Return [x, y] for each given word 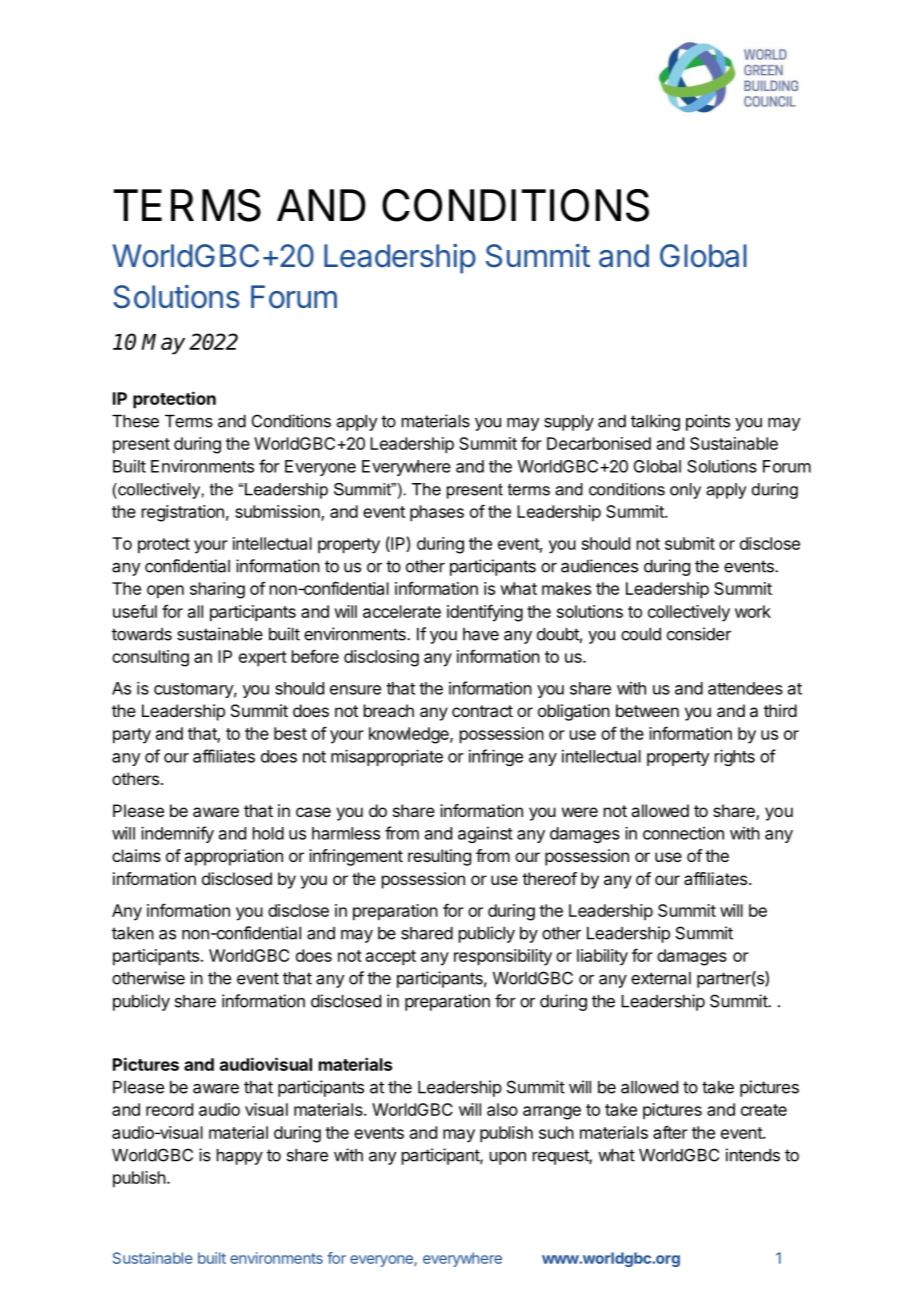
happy [240, 1157]
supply [569, 423]
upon [508, 1158]
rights [735, 757]
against [485, 834]
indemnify [177, 834]
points [708, 422]
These [135, 421]
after [670, 1132]
